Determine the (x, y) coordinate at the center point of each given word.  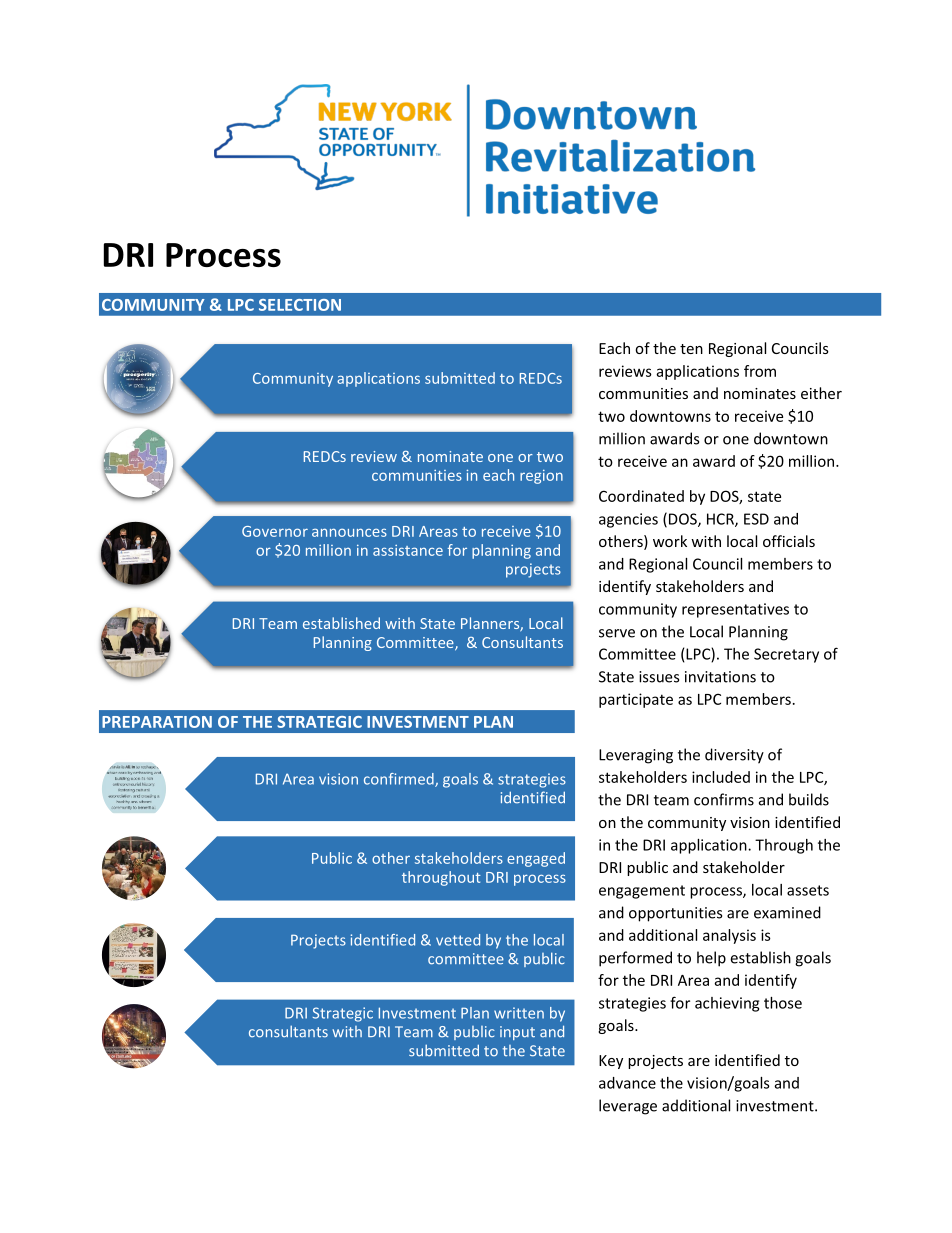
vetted (458, 940)
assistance (408, 550)
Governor (275, 531)
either (821, 393)
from (760, 371)
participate (636, 700)
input (517, 1033)
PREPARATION (157, 722)
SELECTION (300, 305)
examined (787, 912)
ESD (756, 519)
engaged (536, 859)
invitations (720, 677)
